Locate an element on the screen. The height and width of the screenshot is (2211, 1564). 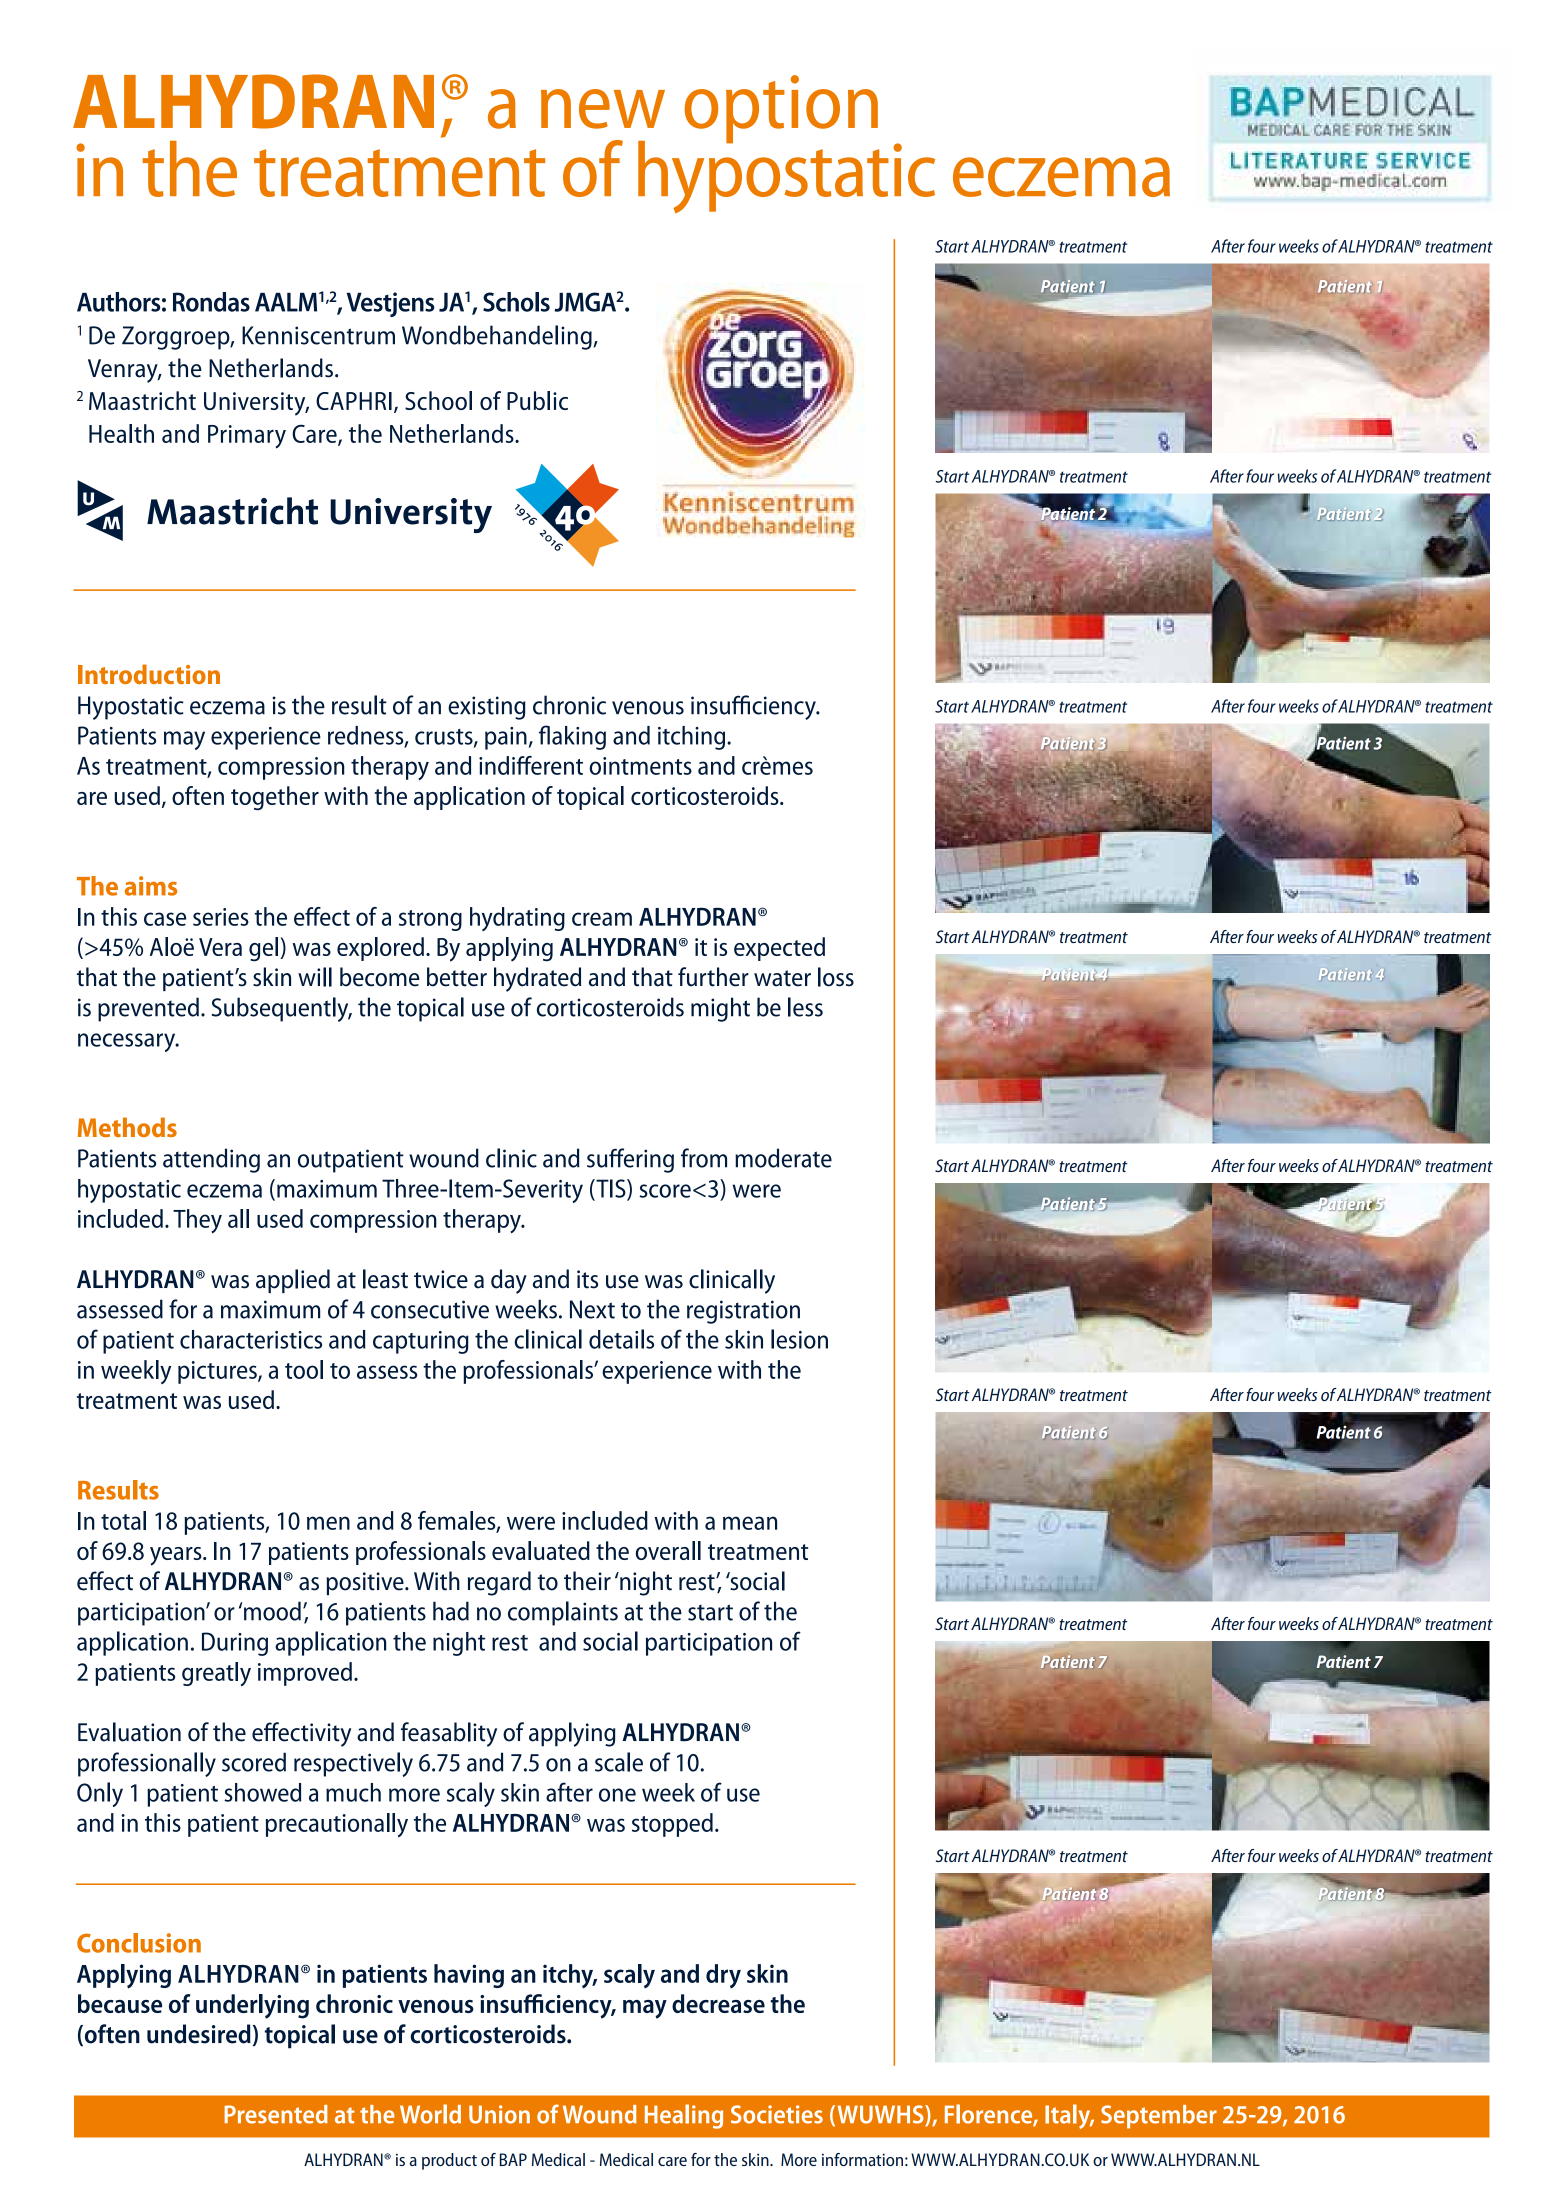
new is located at coordinates (603, 109).
